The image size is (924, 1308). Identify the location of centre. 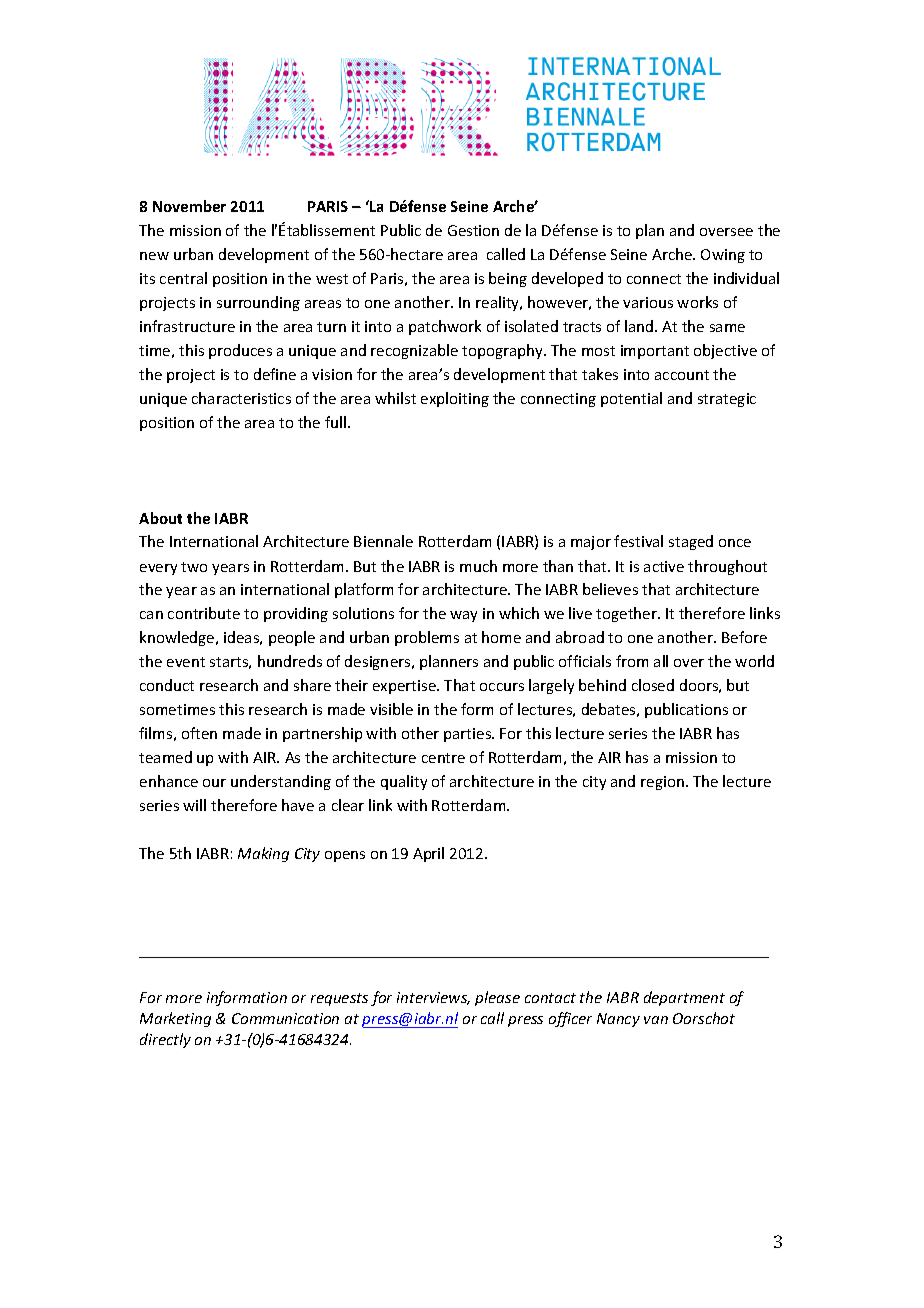
(443, 758).
